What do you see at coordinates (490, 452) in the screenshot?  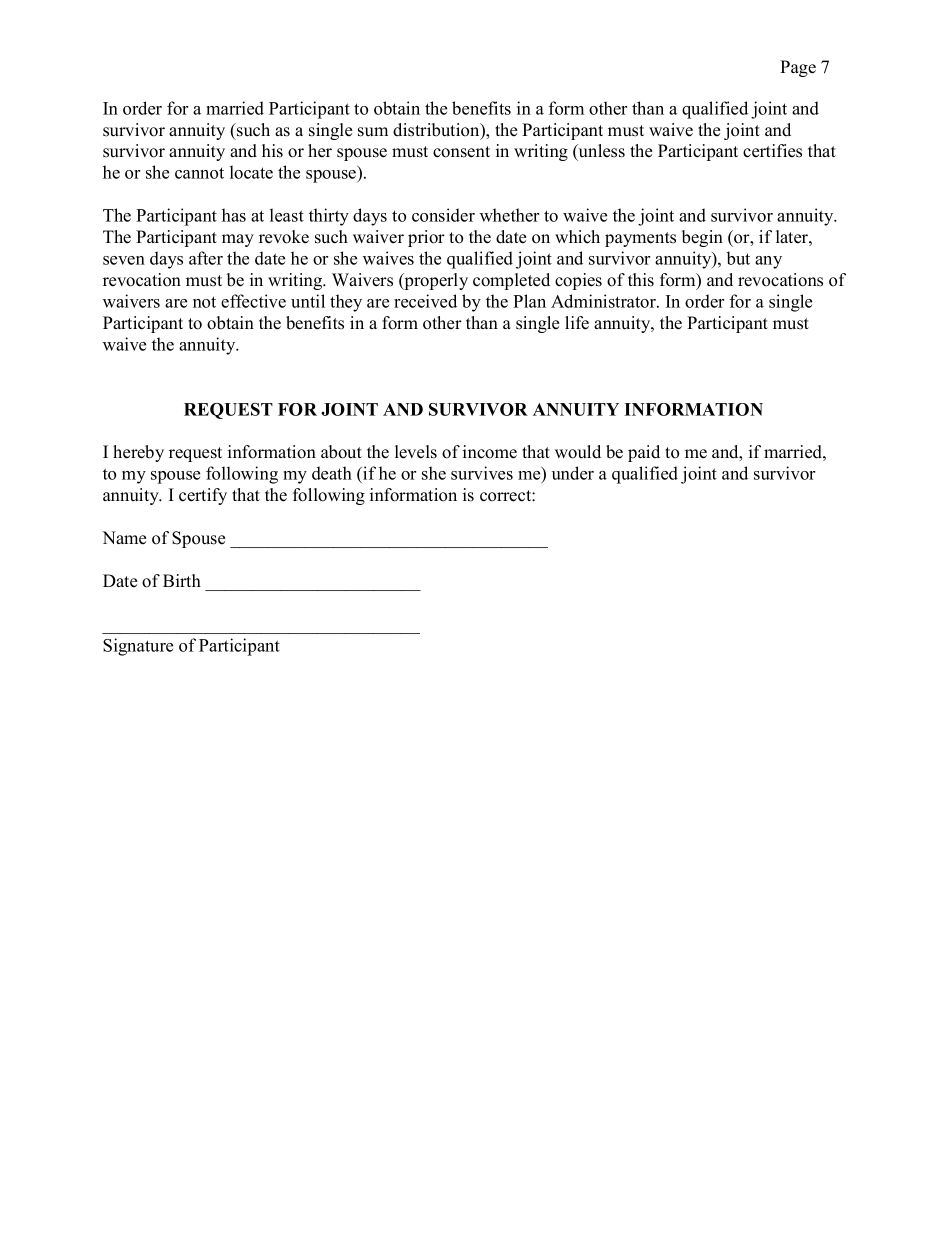 I see `income` at bounding box center [490, 452].
